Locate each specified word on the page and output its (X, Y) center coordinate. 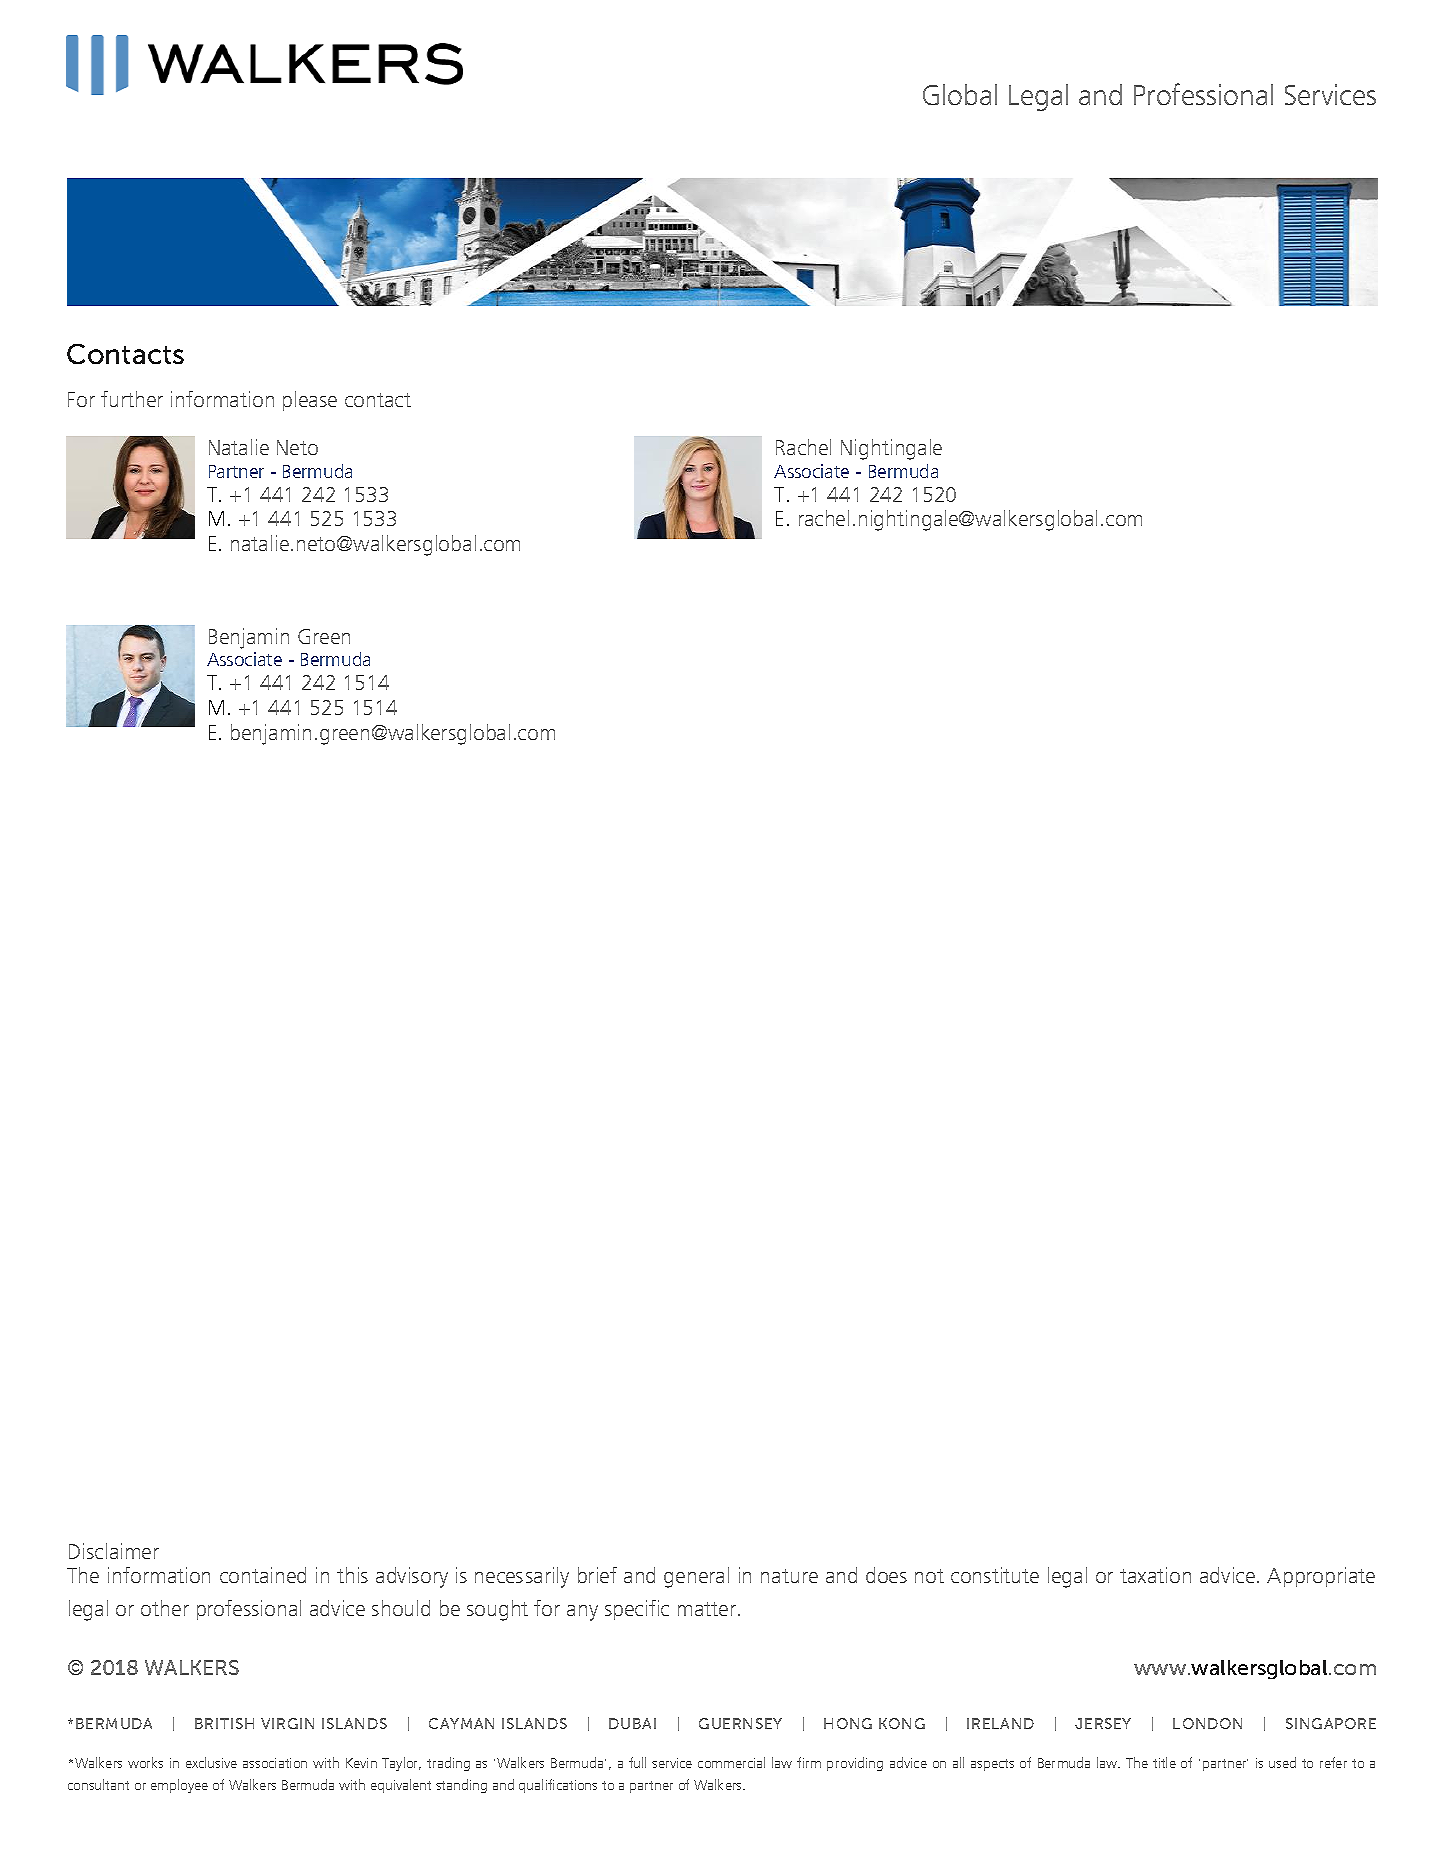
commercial (731, 1762)
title (1164, 1762)
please (310, 401)
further (132, 399)
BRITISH (224, 1723)
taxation (1155, 1575)
